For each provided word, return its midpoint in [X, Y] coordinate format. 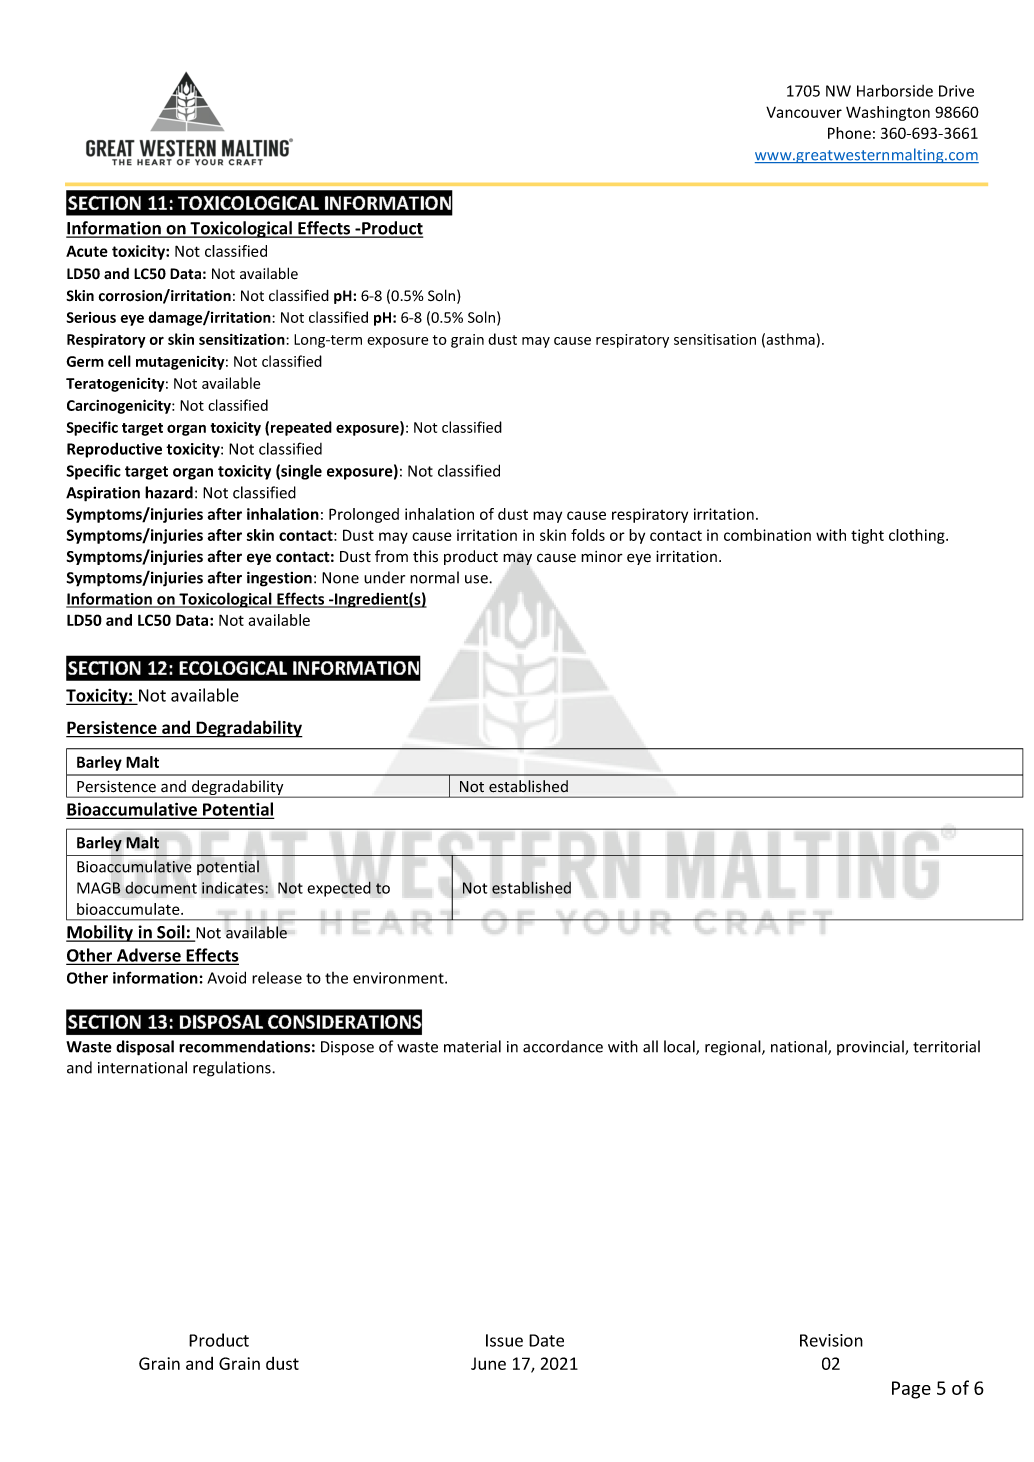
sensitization [243, 339]
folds [588, 535]
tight [867, 536]
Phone [849, 133]
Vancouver [804, 112]
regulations [233, 1069]
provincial [871, 1047]
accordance [563, 1046]
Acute [87, 251]
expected [339, 889]
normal [434, 577]
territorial [946, 1046]
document [161, 888]
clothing [918, 536]
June [488, 1363]
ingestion [279, 579]
